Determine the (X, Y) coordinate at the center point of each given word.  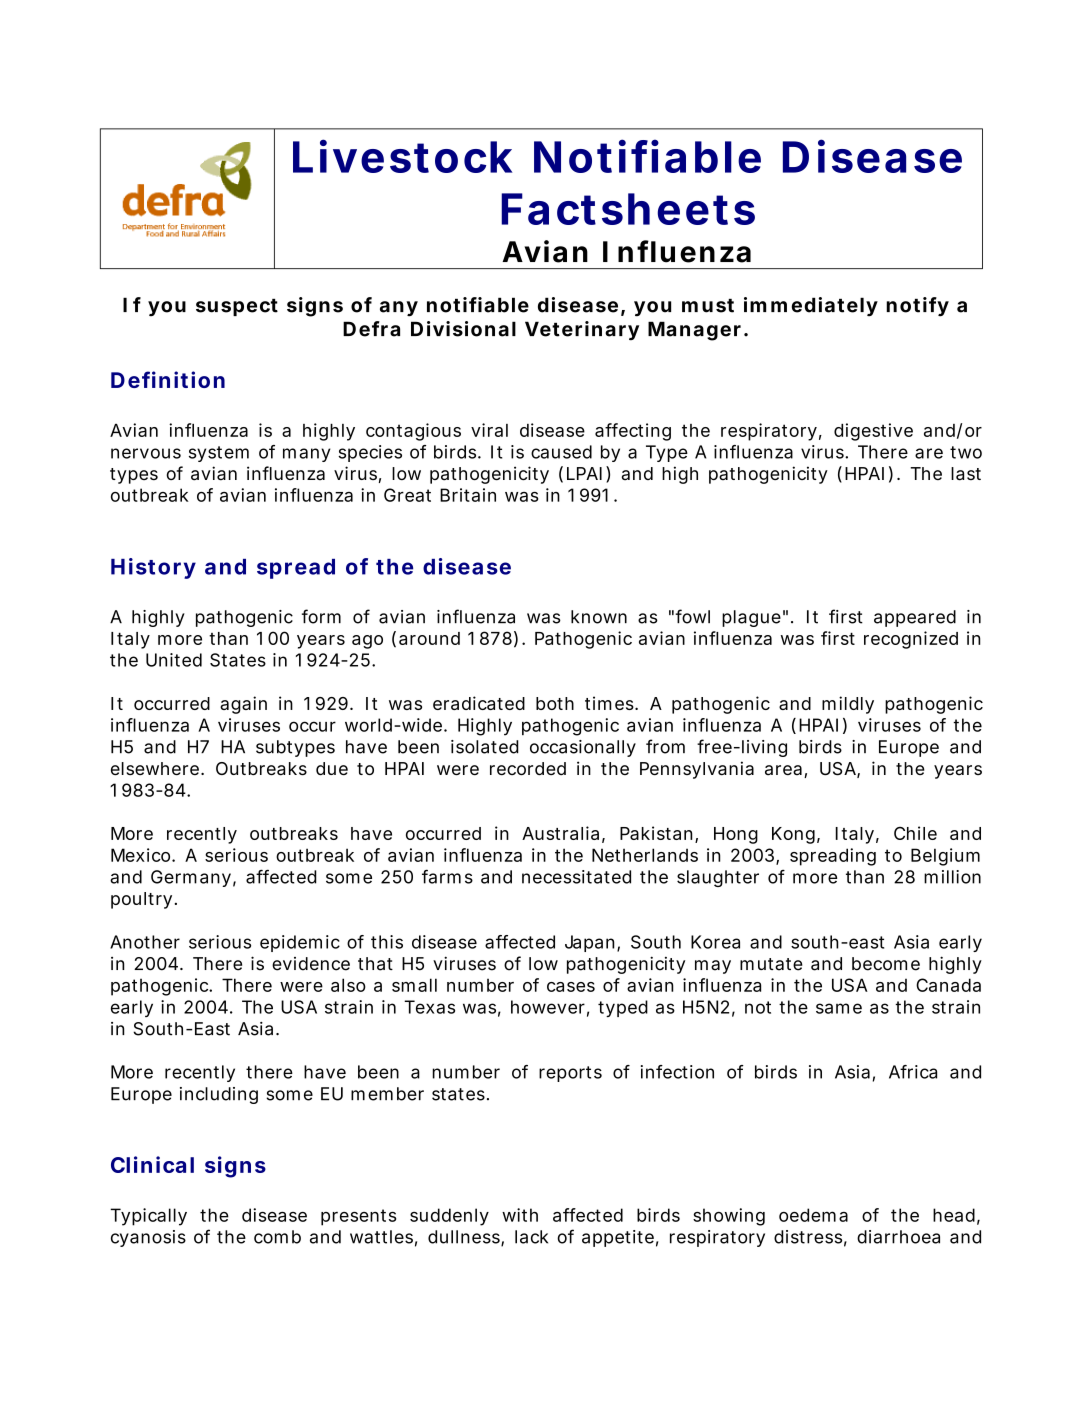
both (555, 703)
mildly (848, 705)
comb (277, 1237)
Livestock (402, 156)
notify (917, 307)
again (243, 705)
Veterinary (582, 331)
